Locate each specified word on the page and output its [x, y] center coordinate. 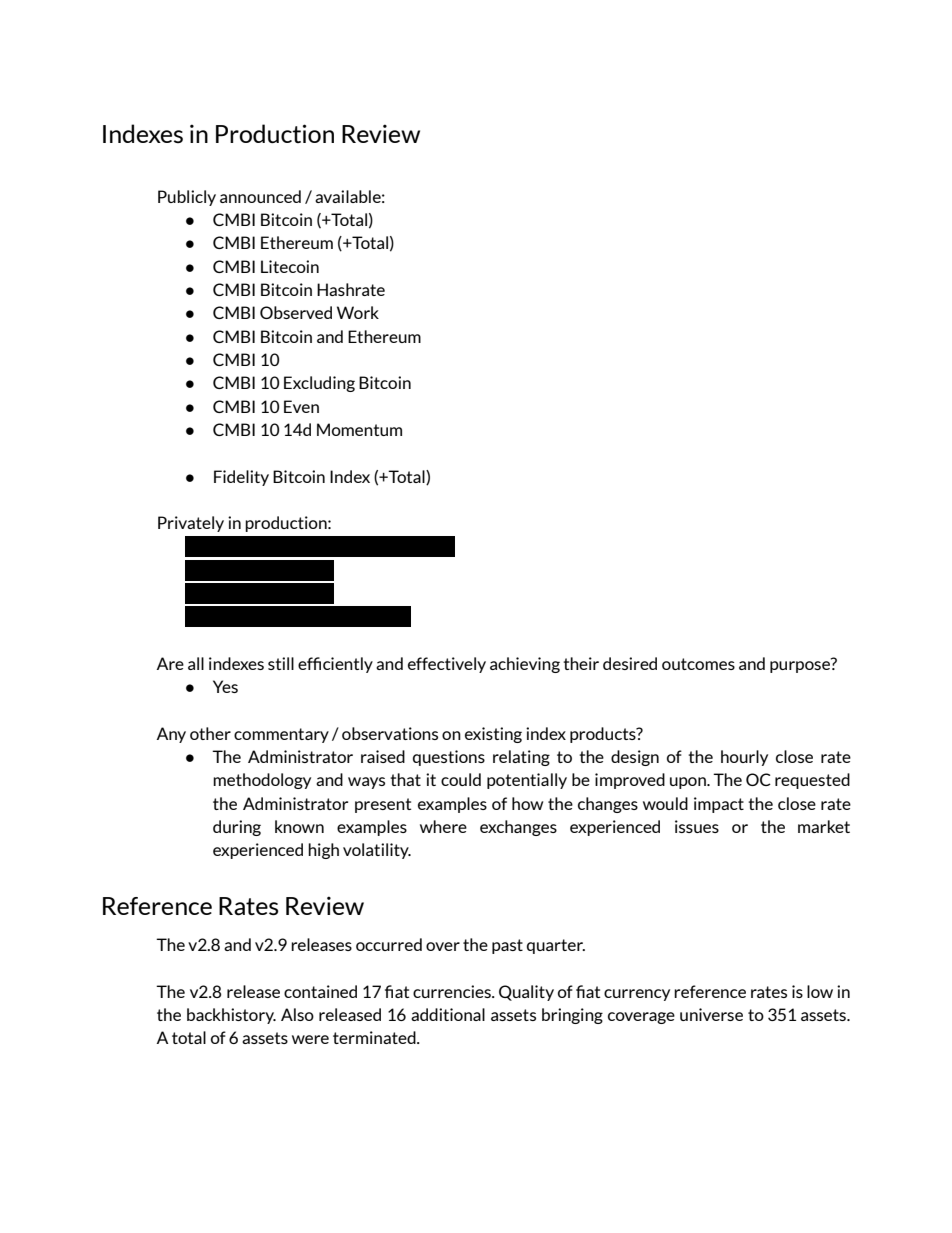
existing [493, 735]
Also [297, 1014]
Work [358, 312]
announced [260, 196]
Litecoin [290, 266]
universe [711, 1014]
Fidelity [241, 478]
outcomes [698, 664]
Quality [526, 993]
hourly [744, 758]
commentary [281, 735]
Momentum [359, 429]
